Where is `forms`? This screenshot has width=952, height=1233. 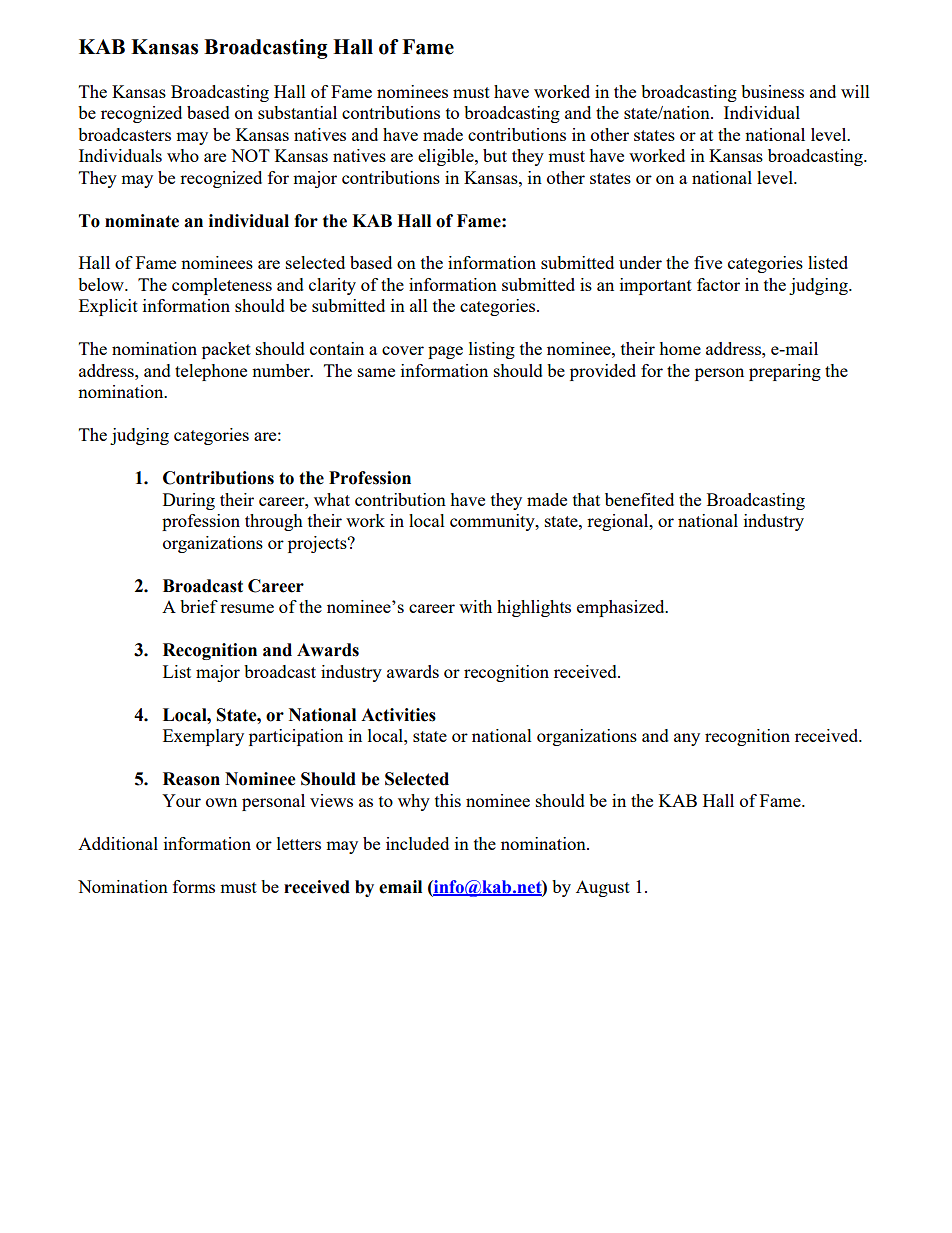 forms is located at coordinates (194, 886).
